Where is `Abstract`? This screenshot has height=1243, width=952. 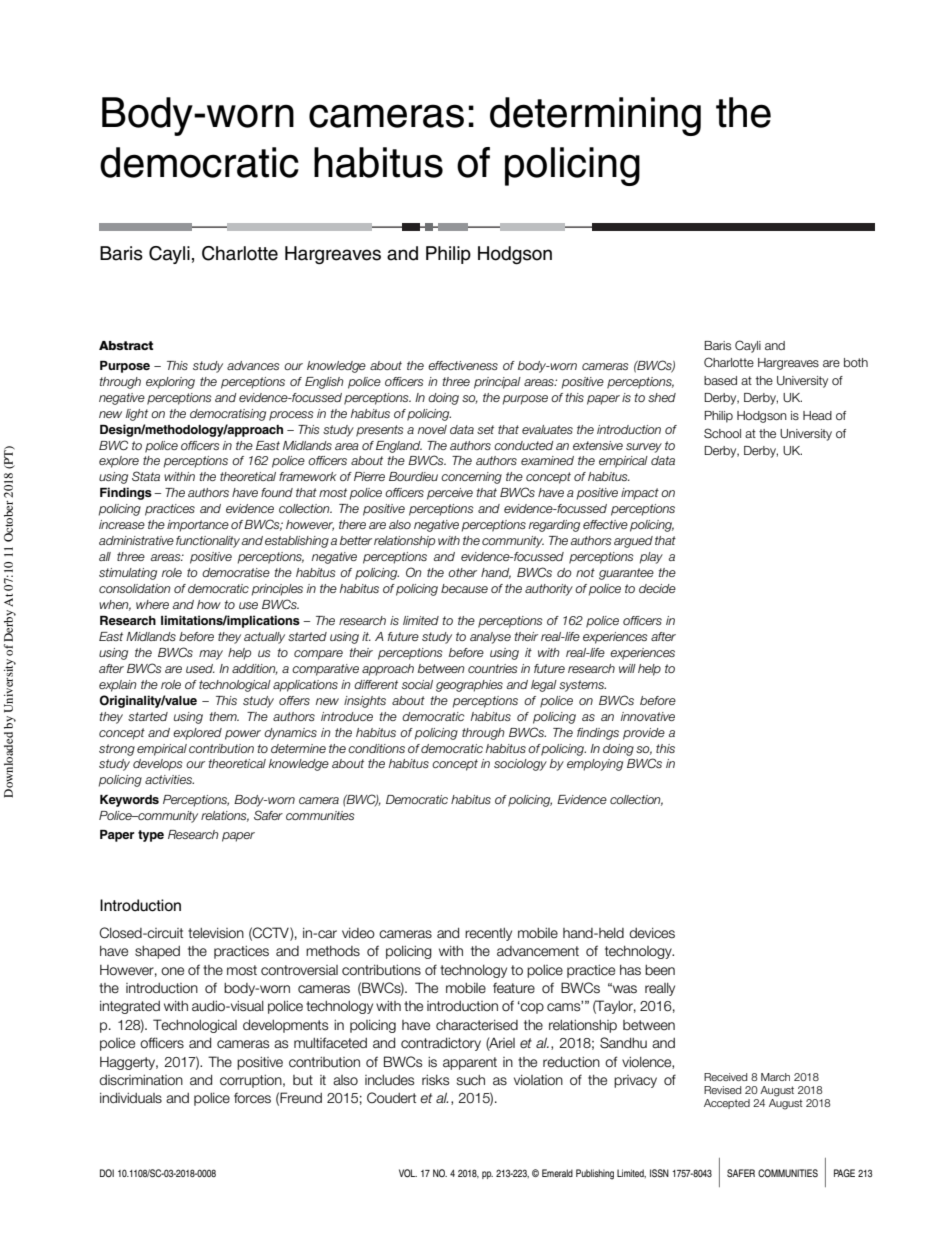
Abstract is located at coordinates (126, 345).
